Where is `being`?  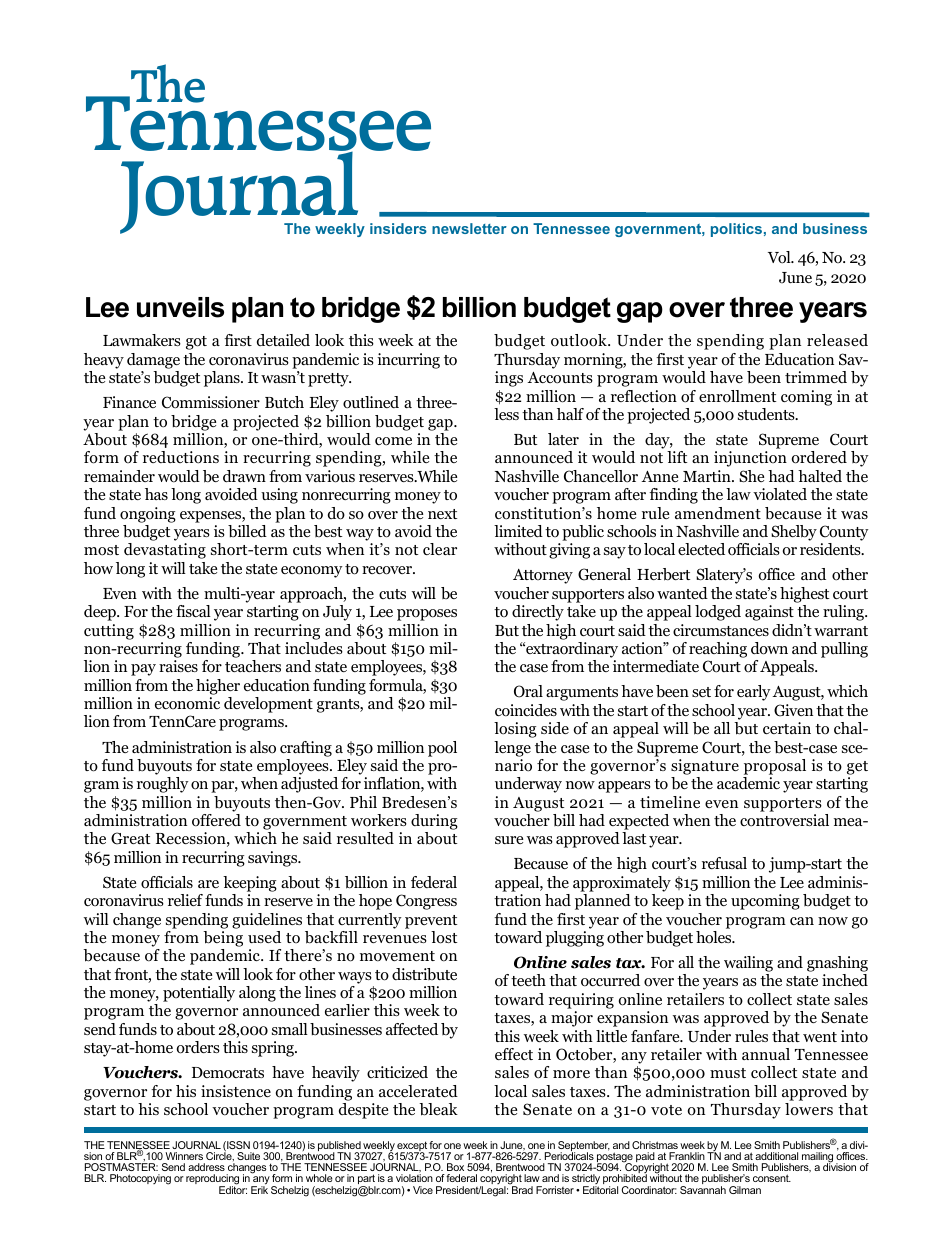 being is located at coordinates (223, 939).
